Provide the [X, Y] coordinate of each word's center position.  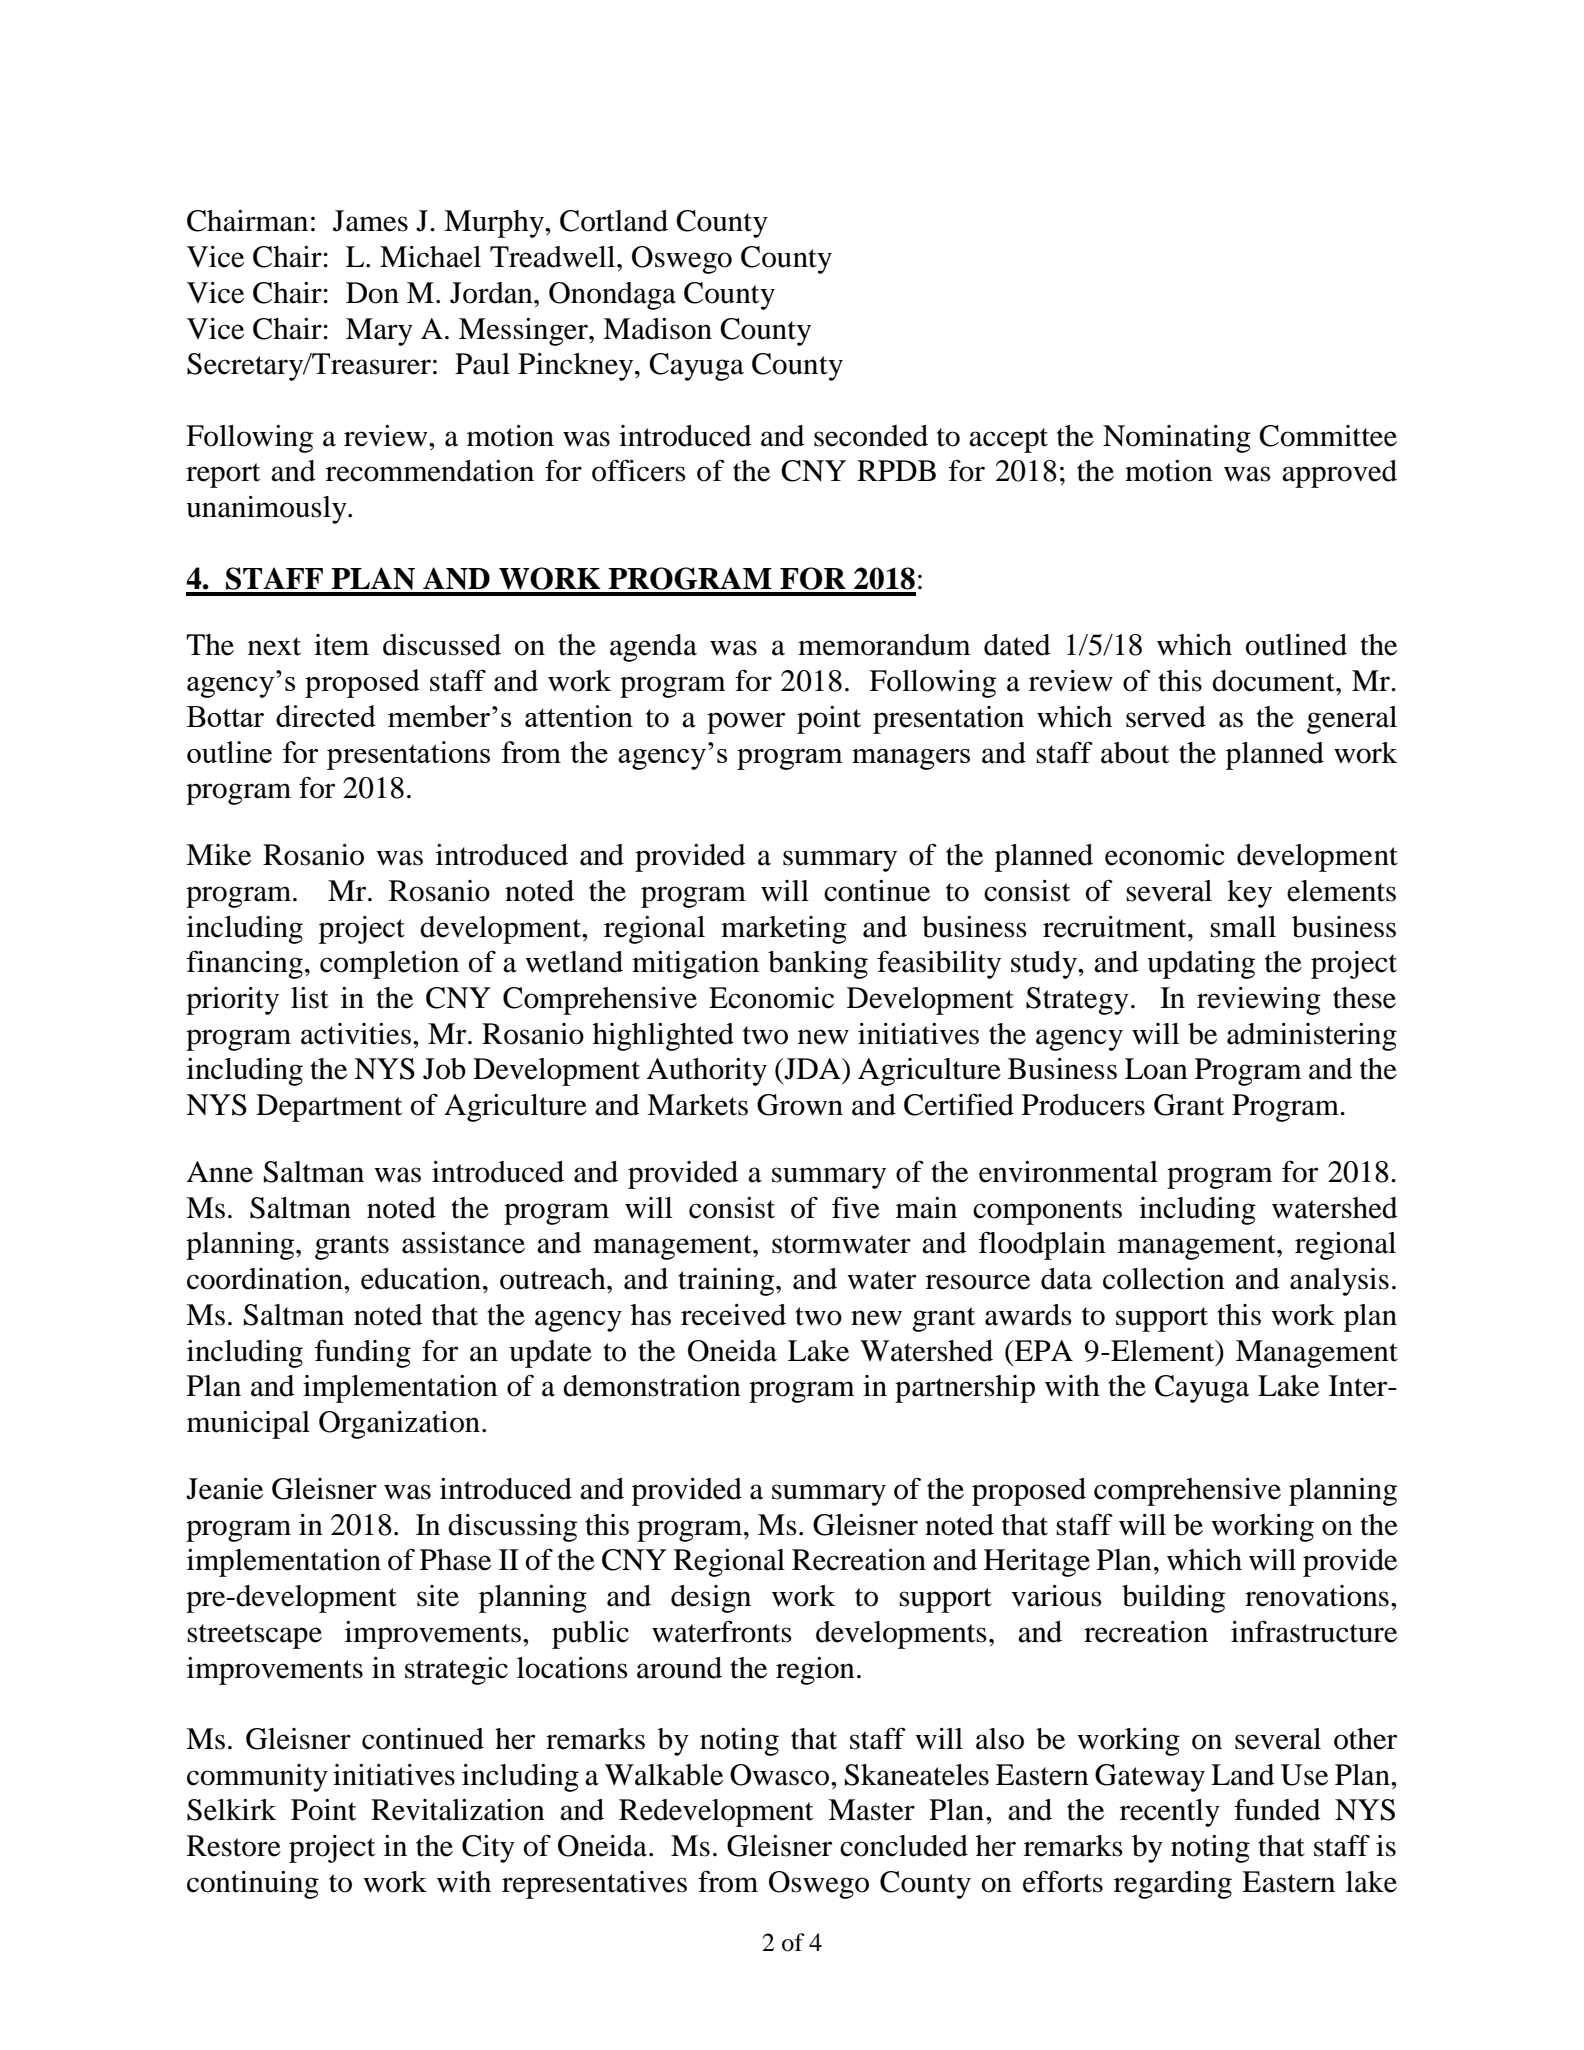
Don [372, 293]
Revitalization [458, 1810]
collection [1164, 1279]
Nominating [1177, 439]
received [733, 1315]
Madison [657, 329]
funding [363, 1353]
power [746, 723]
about [1135, 753]
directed [326, 716]
